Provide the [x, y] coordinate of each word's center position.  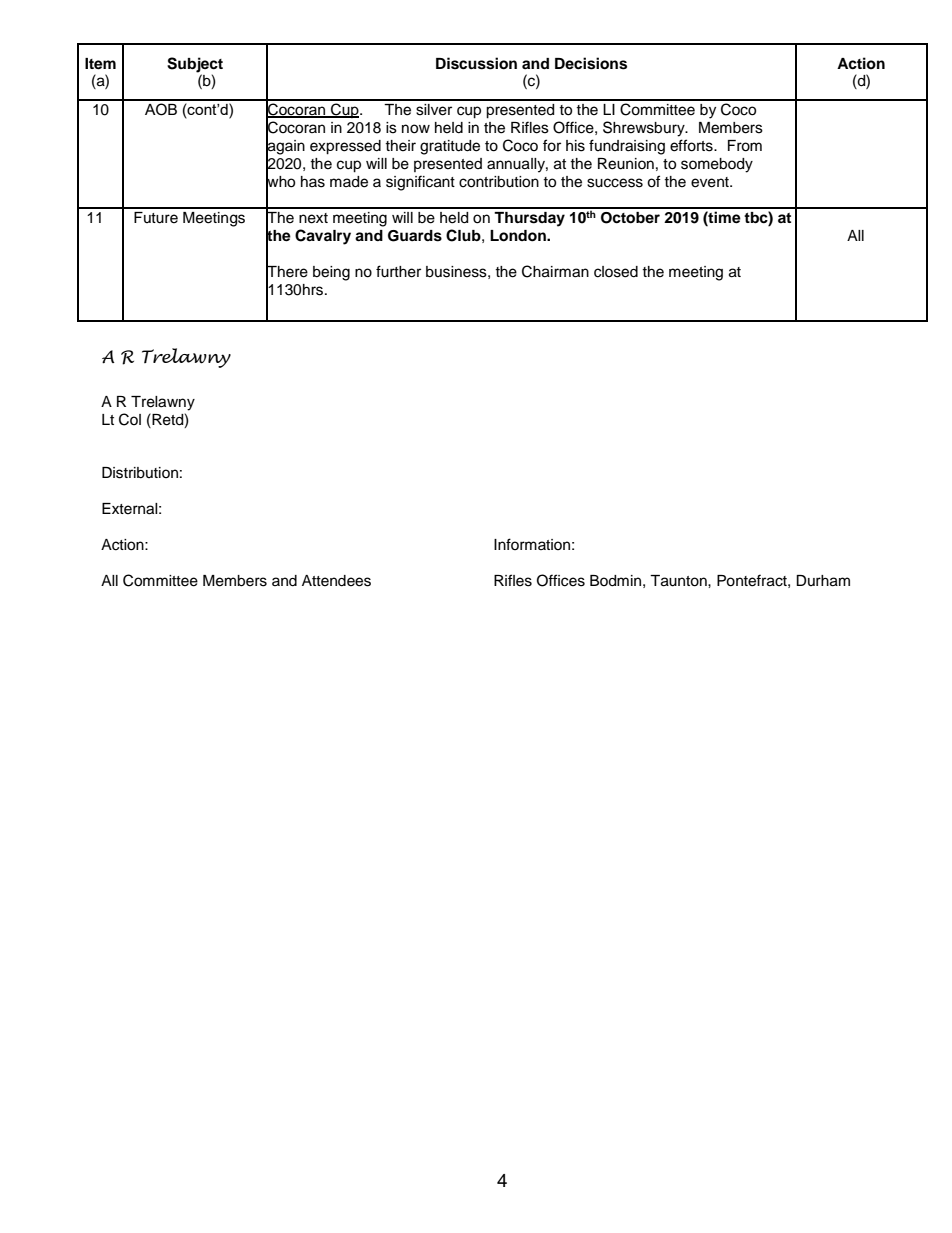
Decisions [591, 63]
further [398, 271]
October [630, 218]
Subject [195, 65]
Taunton [679, 581]
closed [616, 272]
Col [130, 419]
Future [156, 218]
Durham [823, 581]
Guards [415, 236]
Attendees [336, 581]
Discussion [476, 63]
